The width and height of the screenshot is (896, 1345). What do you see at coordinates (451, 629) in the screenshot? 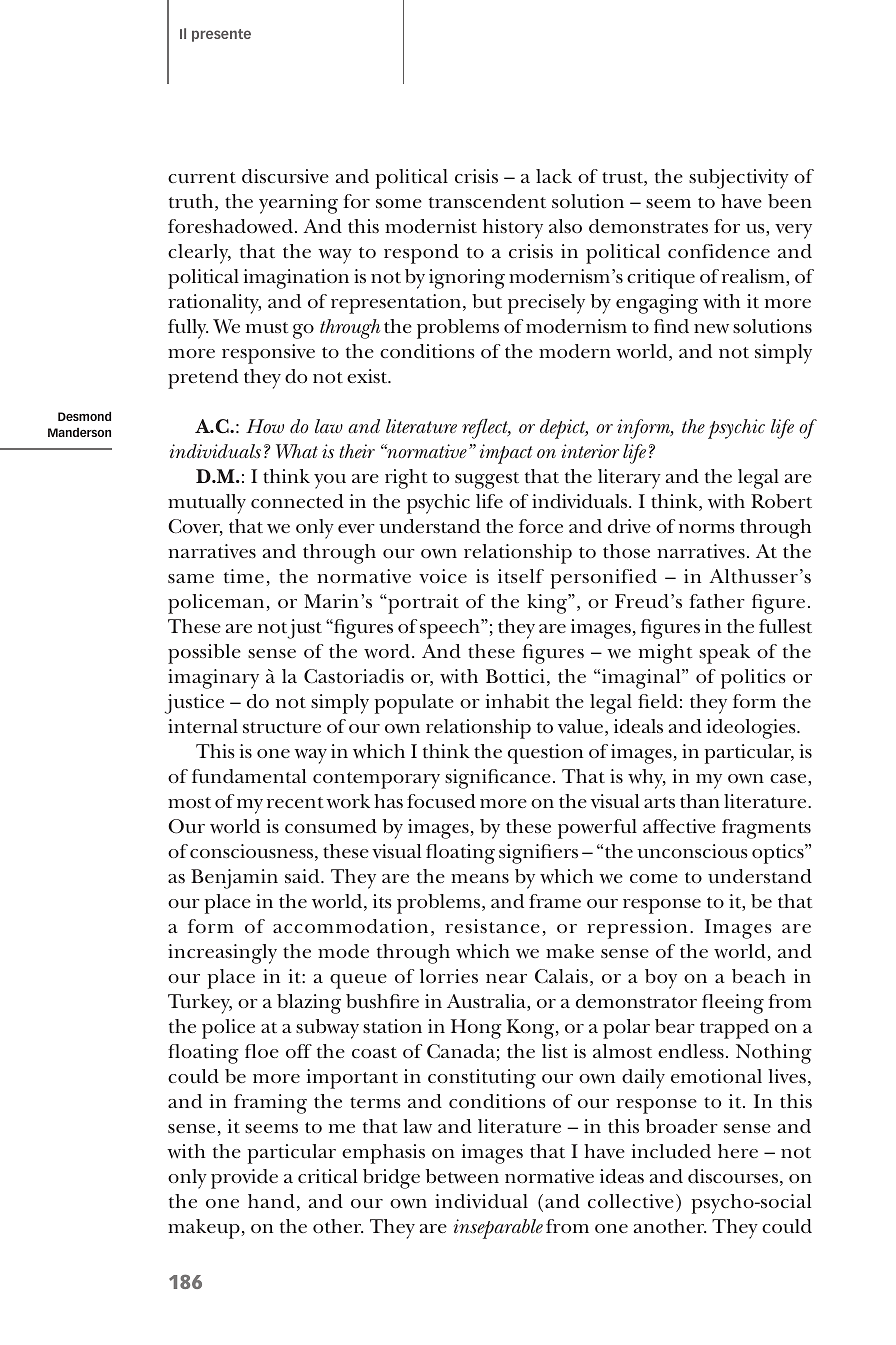
I see `speech` at bounding box center [451, 629].
